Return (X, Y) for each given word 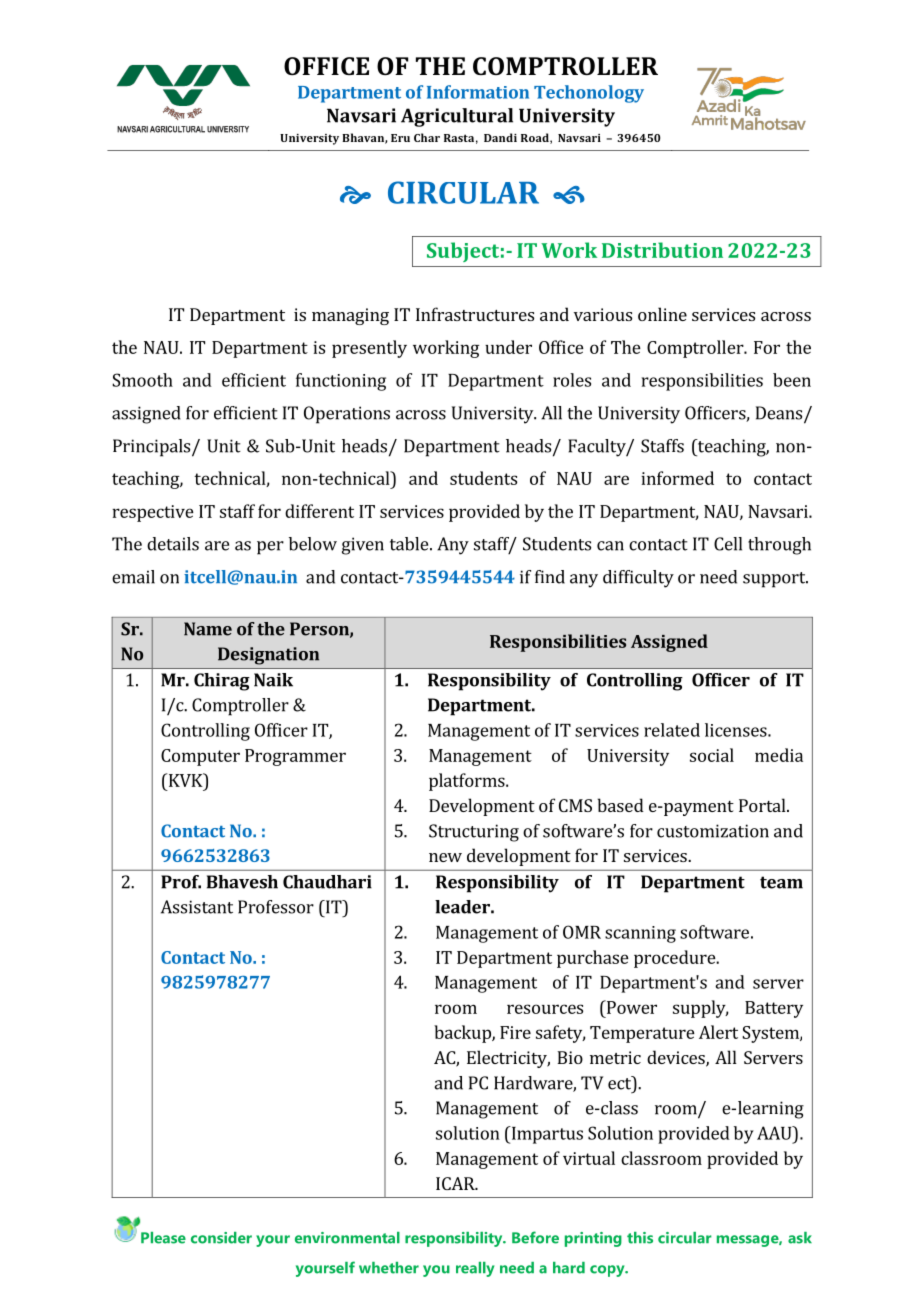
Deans (780, 414)
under (508, 347)
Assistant (197, 907)
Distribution (662, 250)
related (672, 730)
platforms (468, 782)
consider (221, 1238)
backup (463, 1034)
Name (208, 629)
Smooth (142, 380)
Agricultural (457, 117)
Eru (400, 138)
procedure (675, 959)
